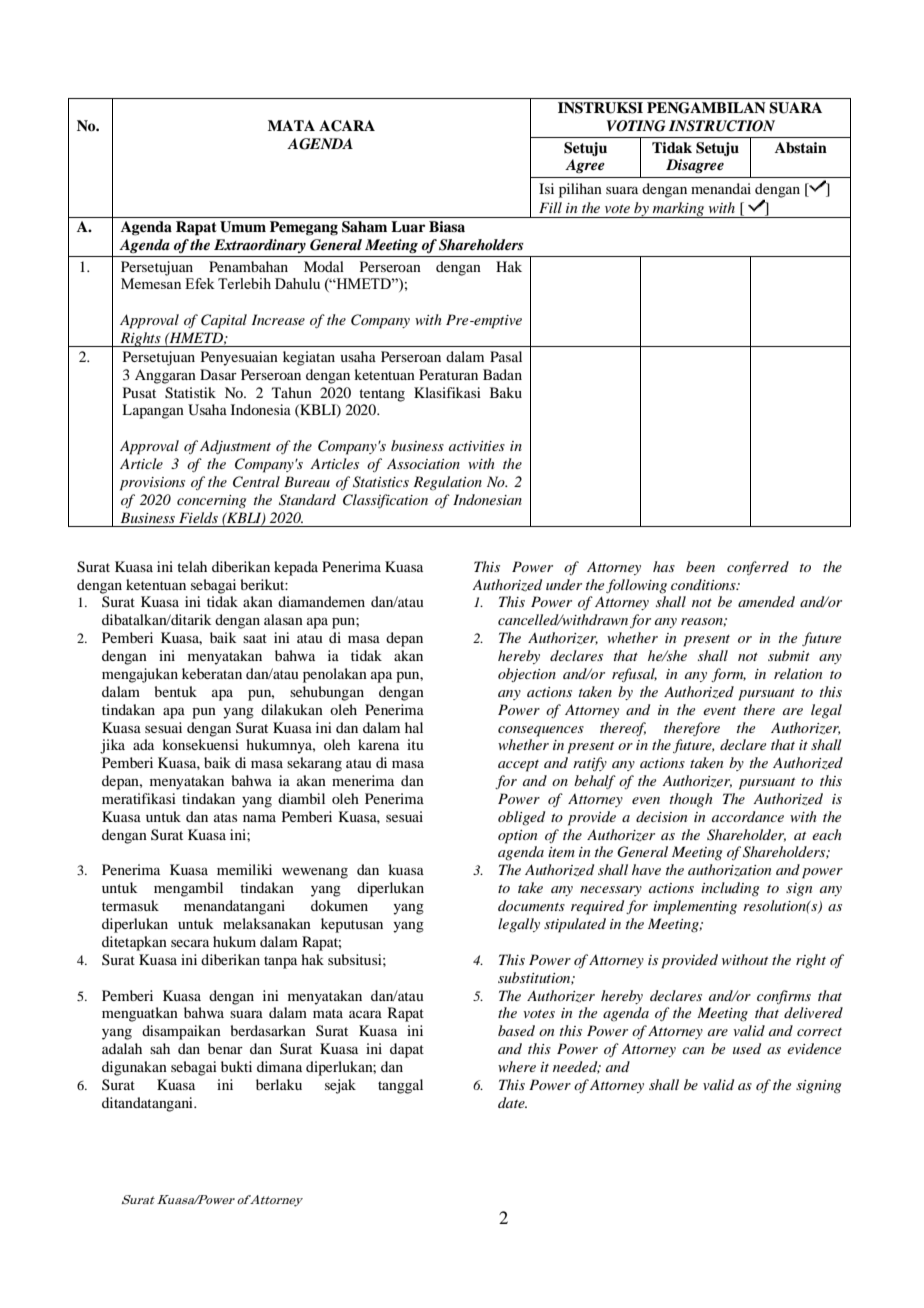 This document has width=924, height=1308. Describe the element at coordinates (518, 766) in the document. I see `accept` at that location.
